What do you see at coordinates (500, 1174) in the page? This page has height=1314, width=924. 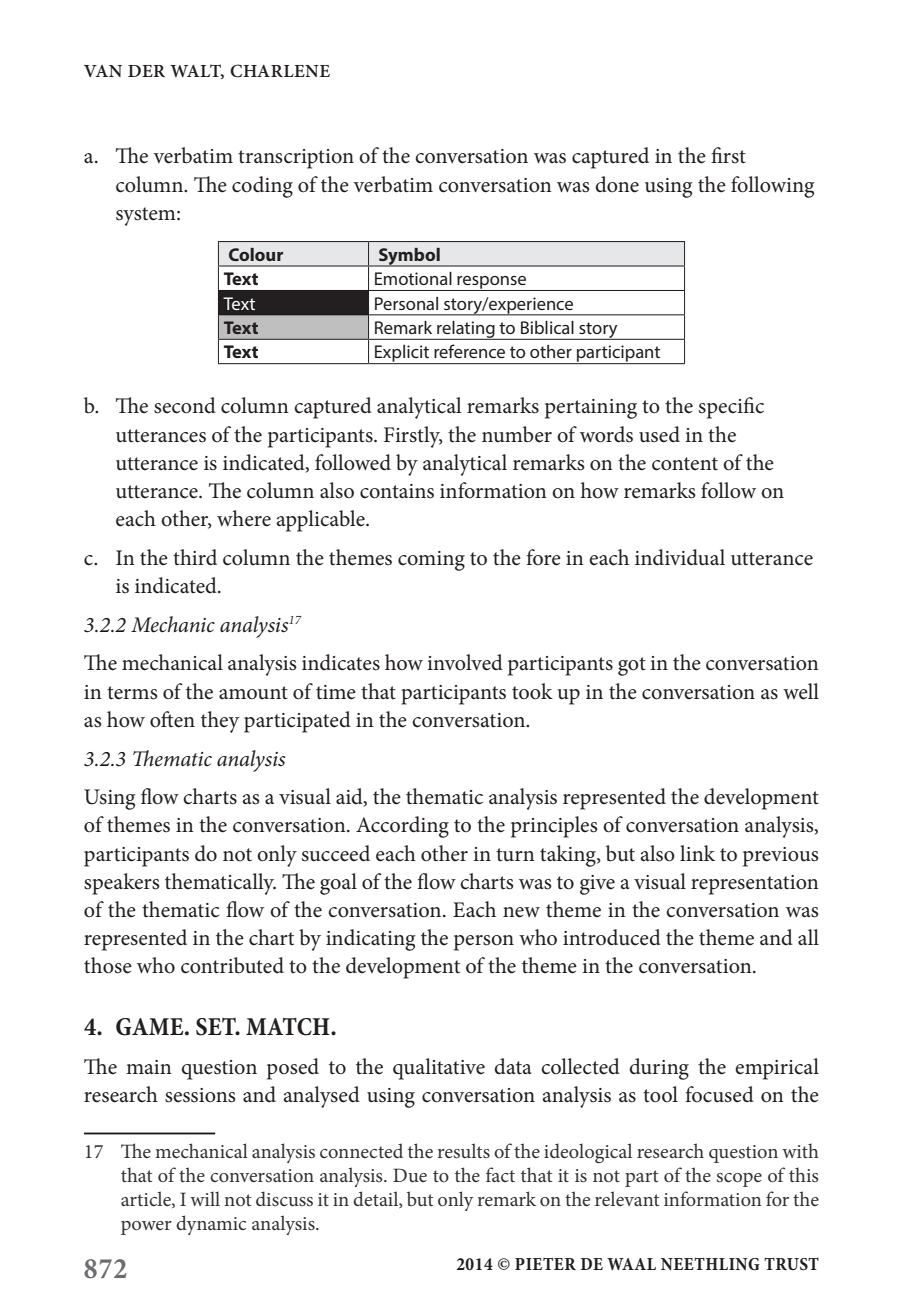 I see `fact` at bounding box center [500, 1174].
